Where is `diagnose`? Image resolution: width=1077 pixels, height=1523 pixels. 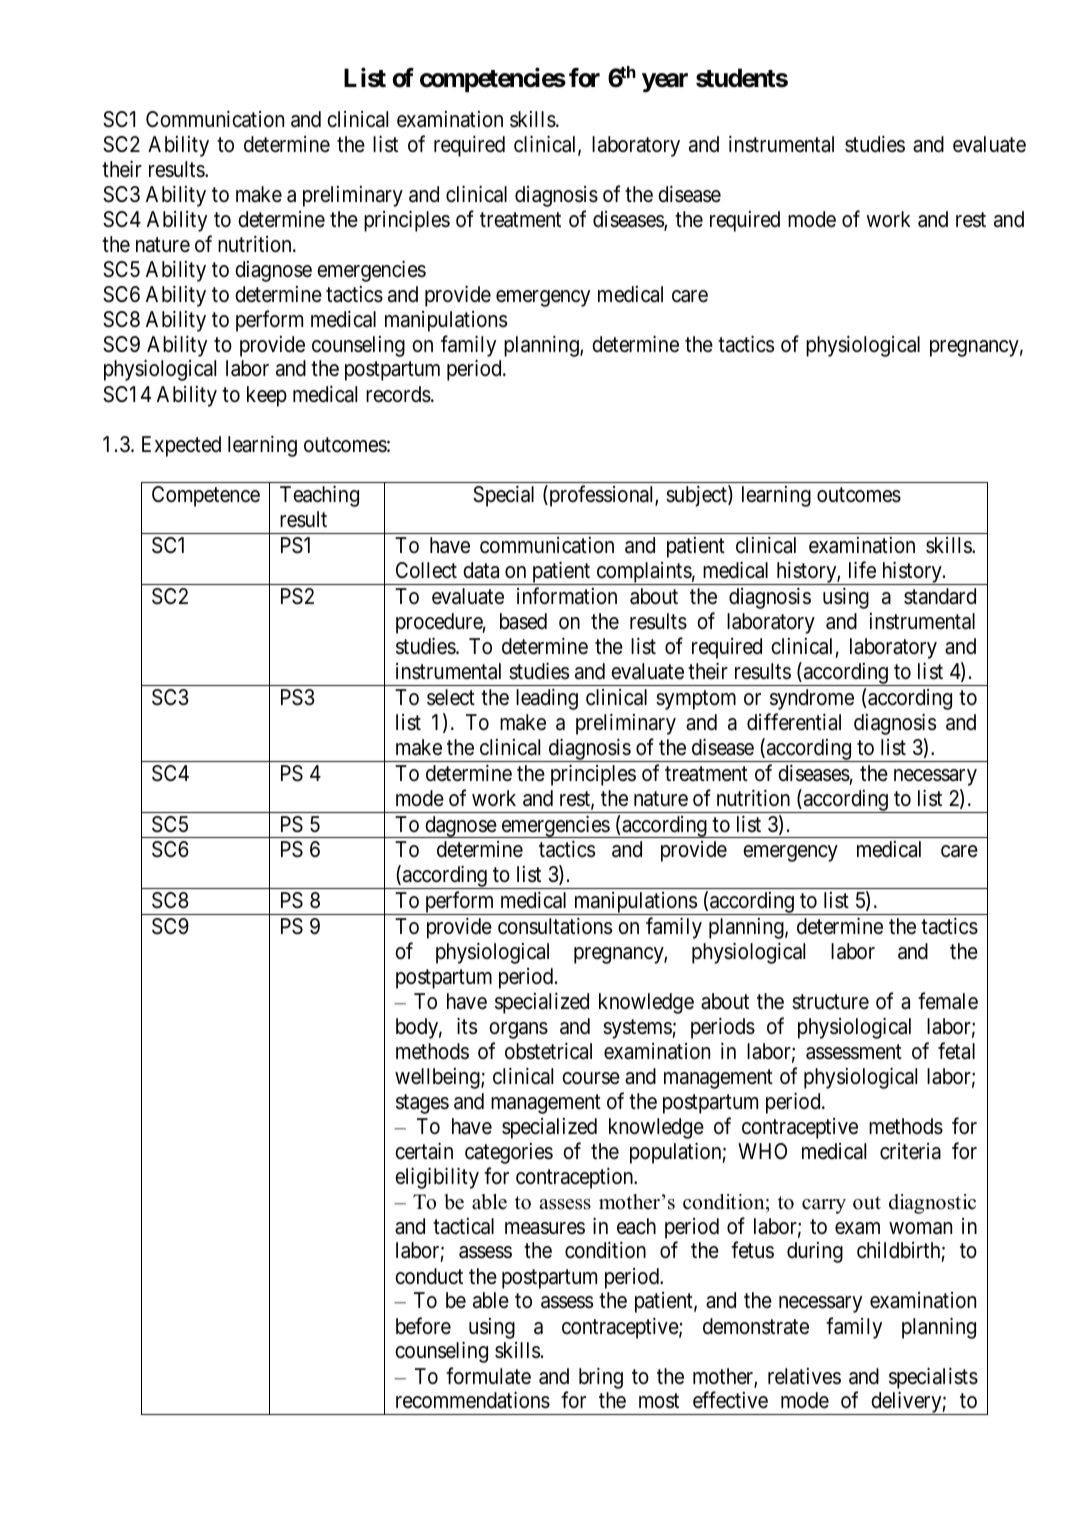
diagnose is located at coordinates (273, 271).
